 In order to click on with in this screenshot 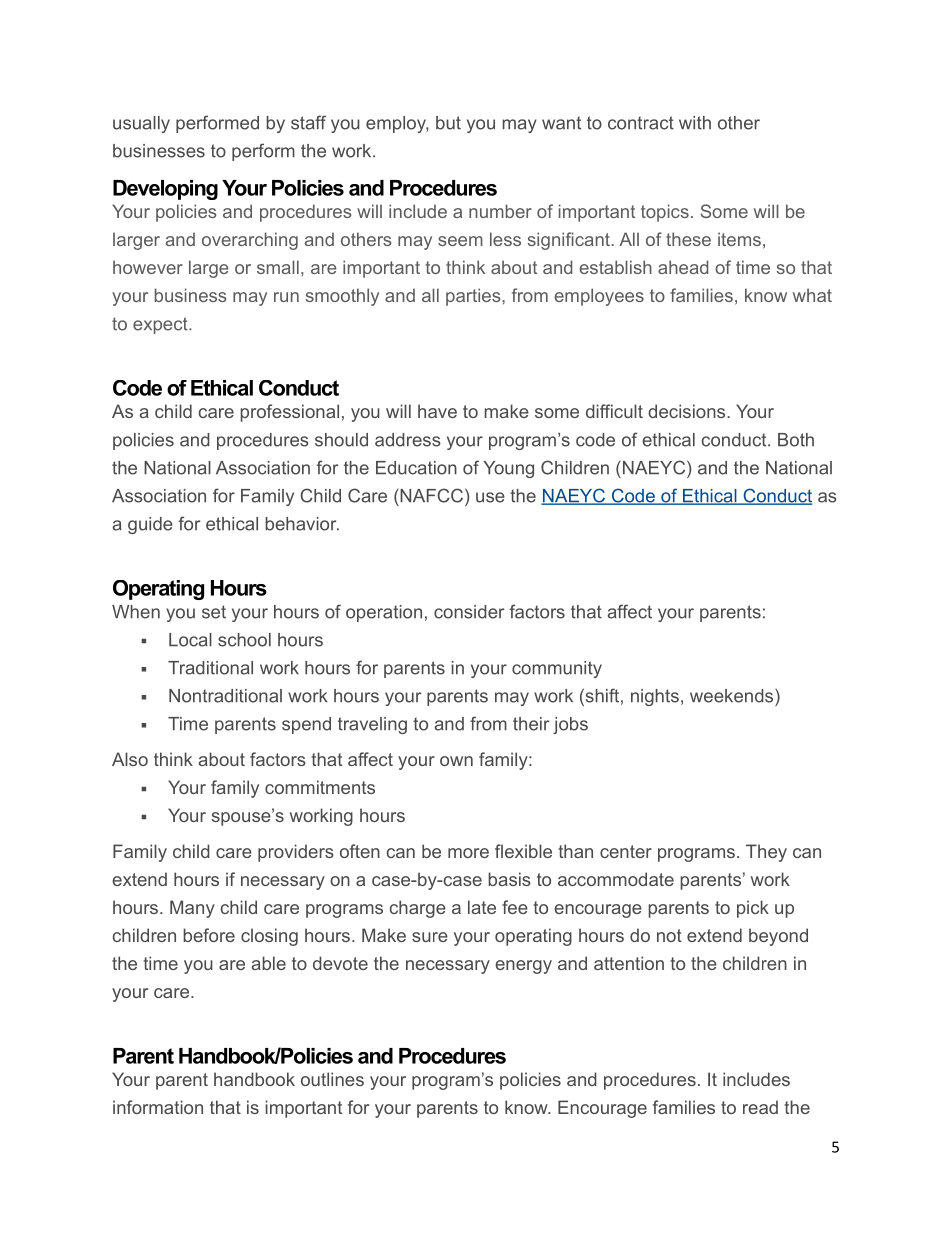, I will do `click(695, 123)`.
